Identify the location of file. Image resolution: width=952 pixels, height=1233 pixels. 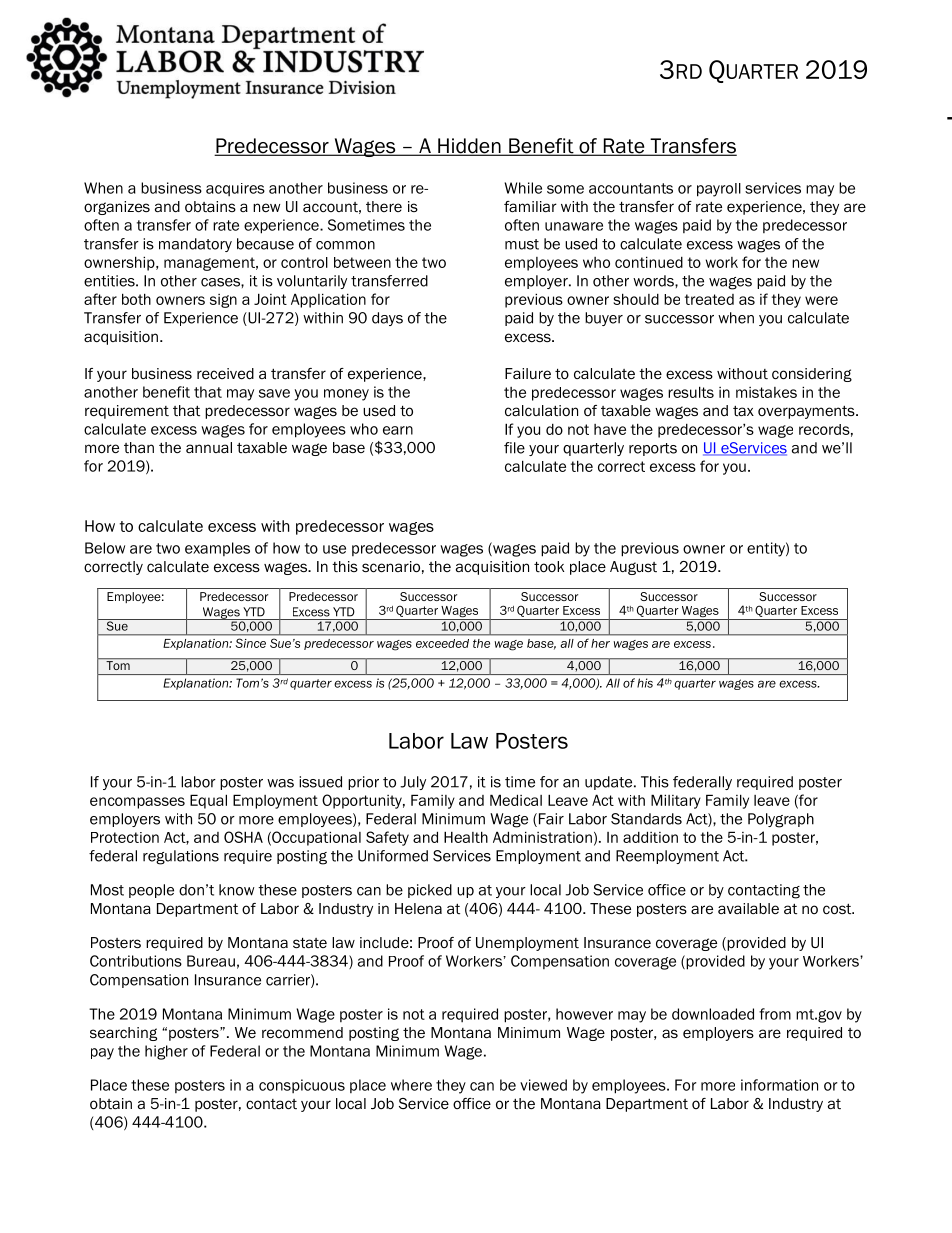
(514, 448).
